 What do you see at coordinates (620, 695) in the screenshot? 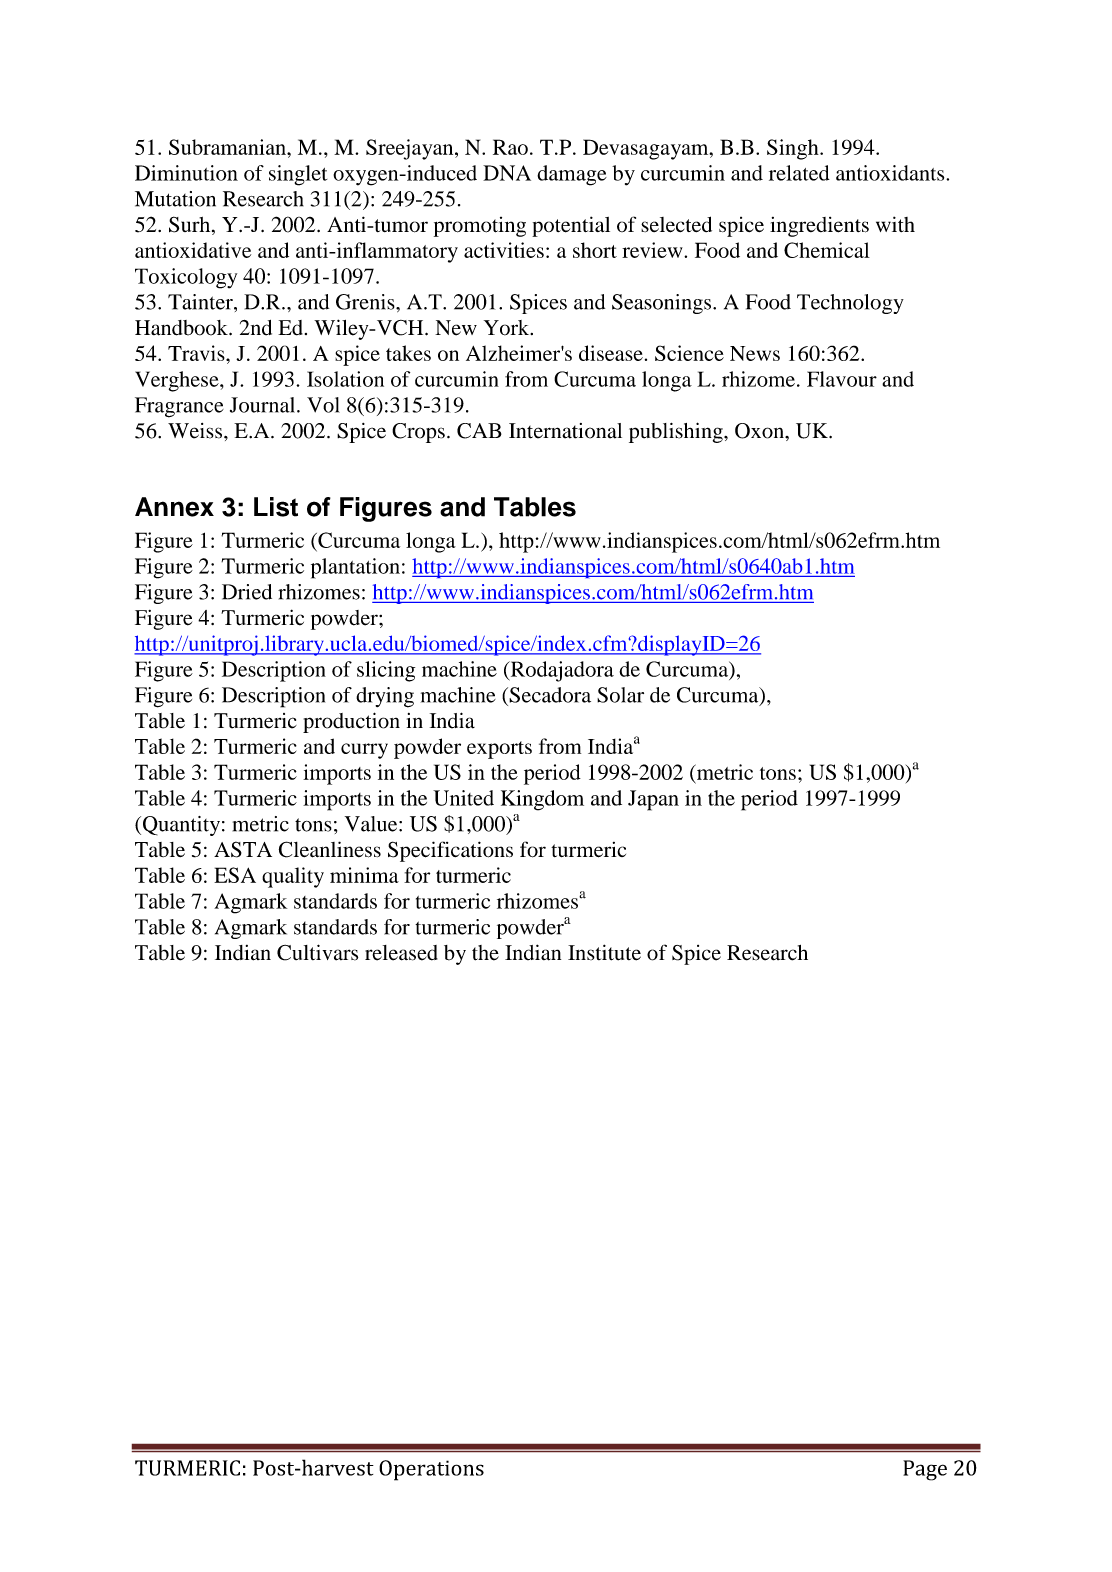
I see `Solar` at bounding box center [620, 695].
